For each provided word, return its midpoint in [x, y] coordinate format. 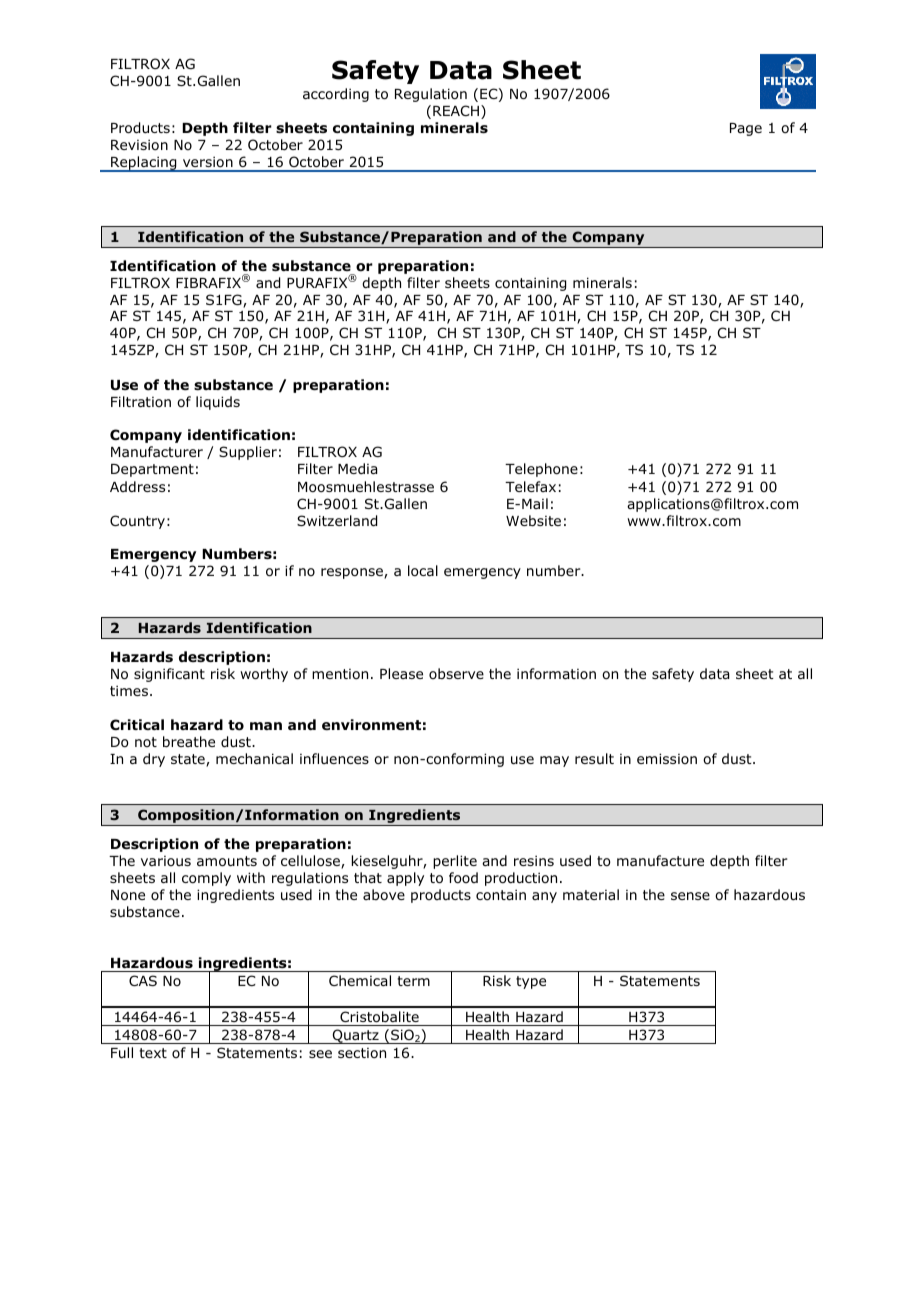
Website [533, 520]
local [423, 571]
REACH [457, 112]
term [413, 981]
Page [746, 129]
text [153, 1053]
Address [137, 486]
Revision [139, 144]
